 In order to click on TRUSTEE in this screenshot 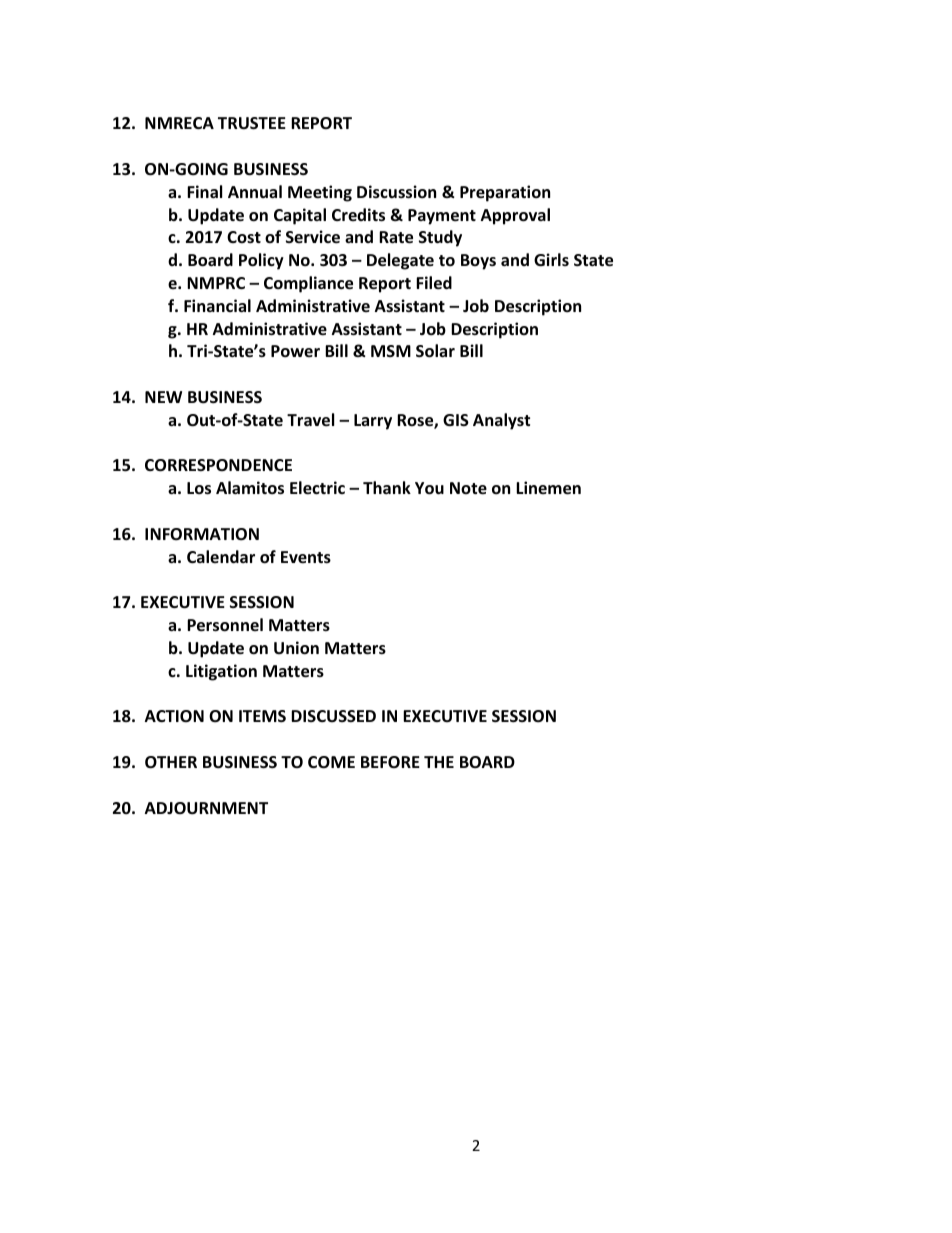, I will do `click(252, 123)`.
